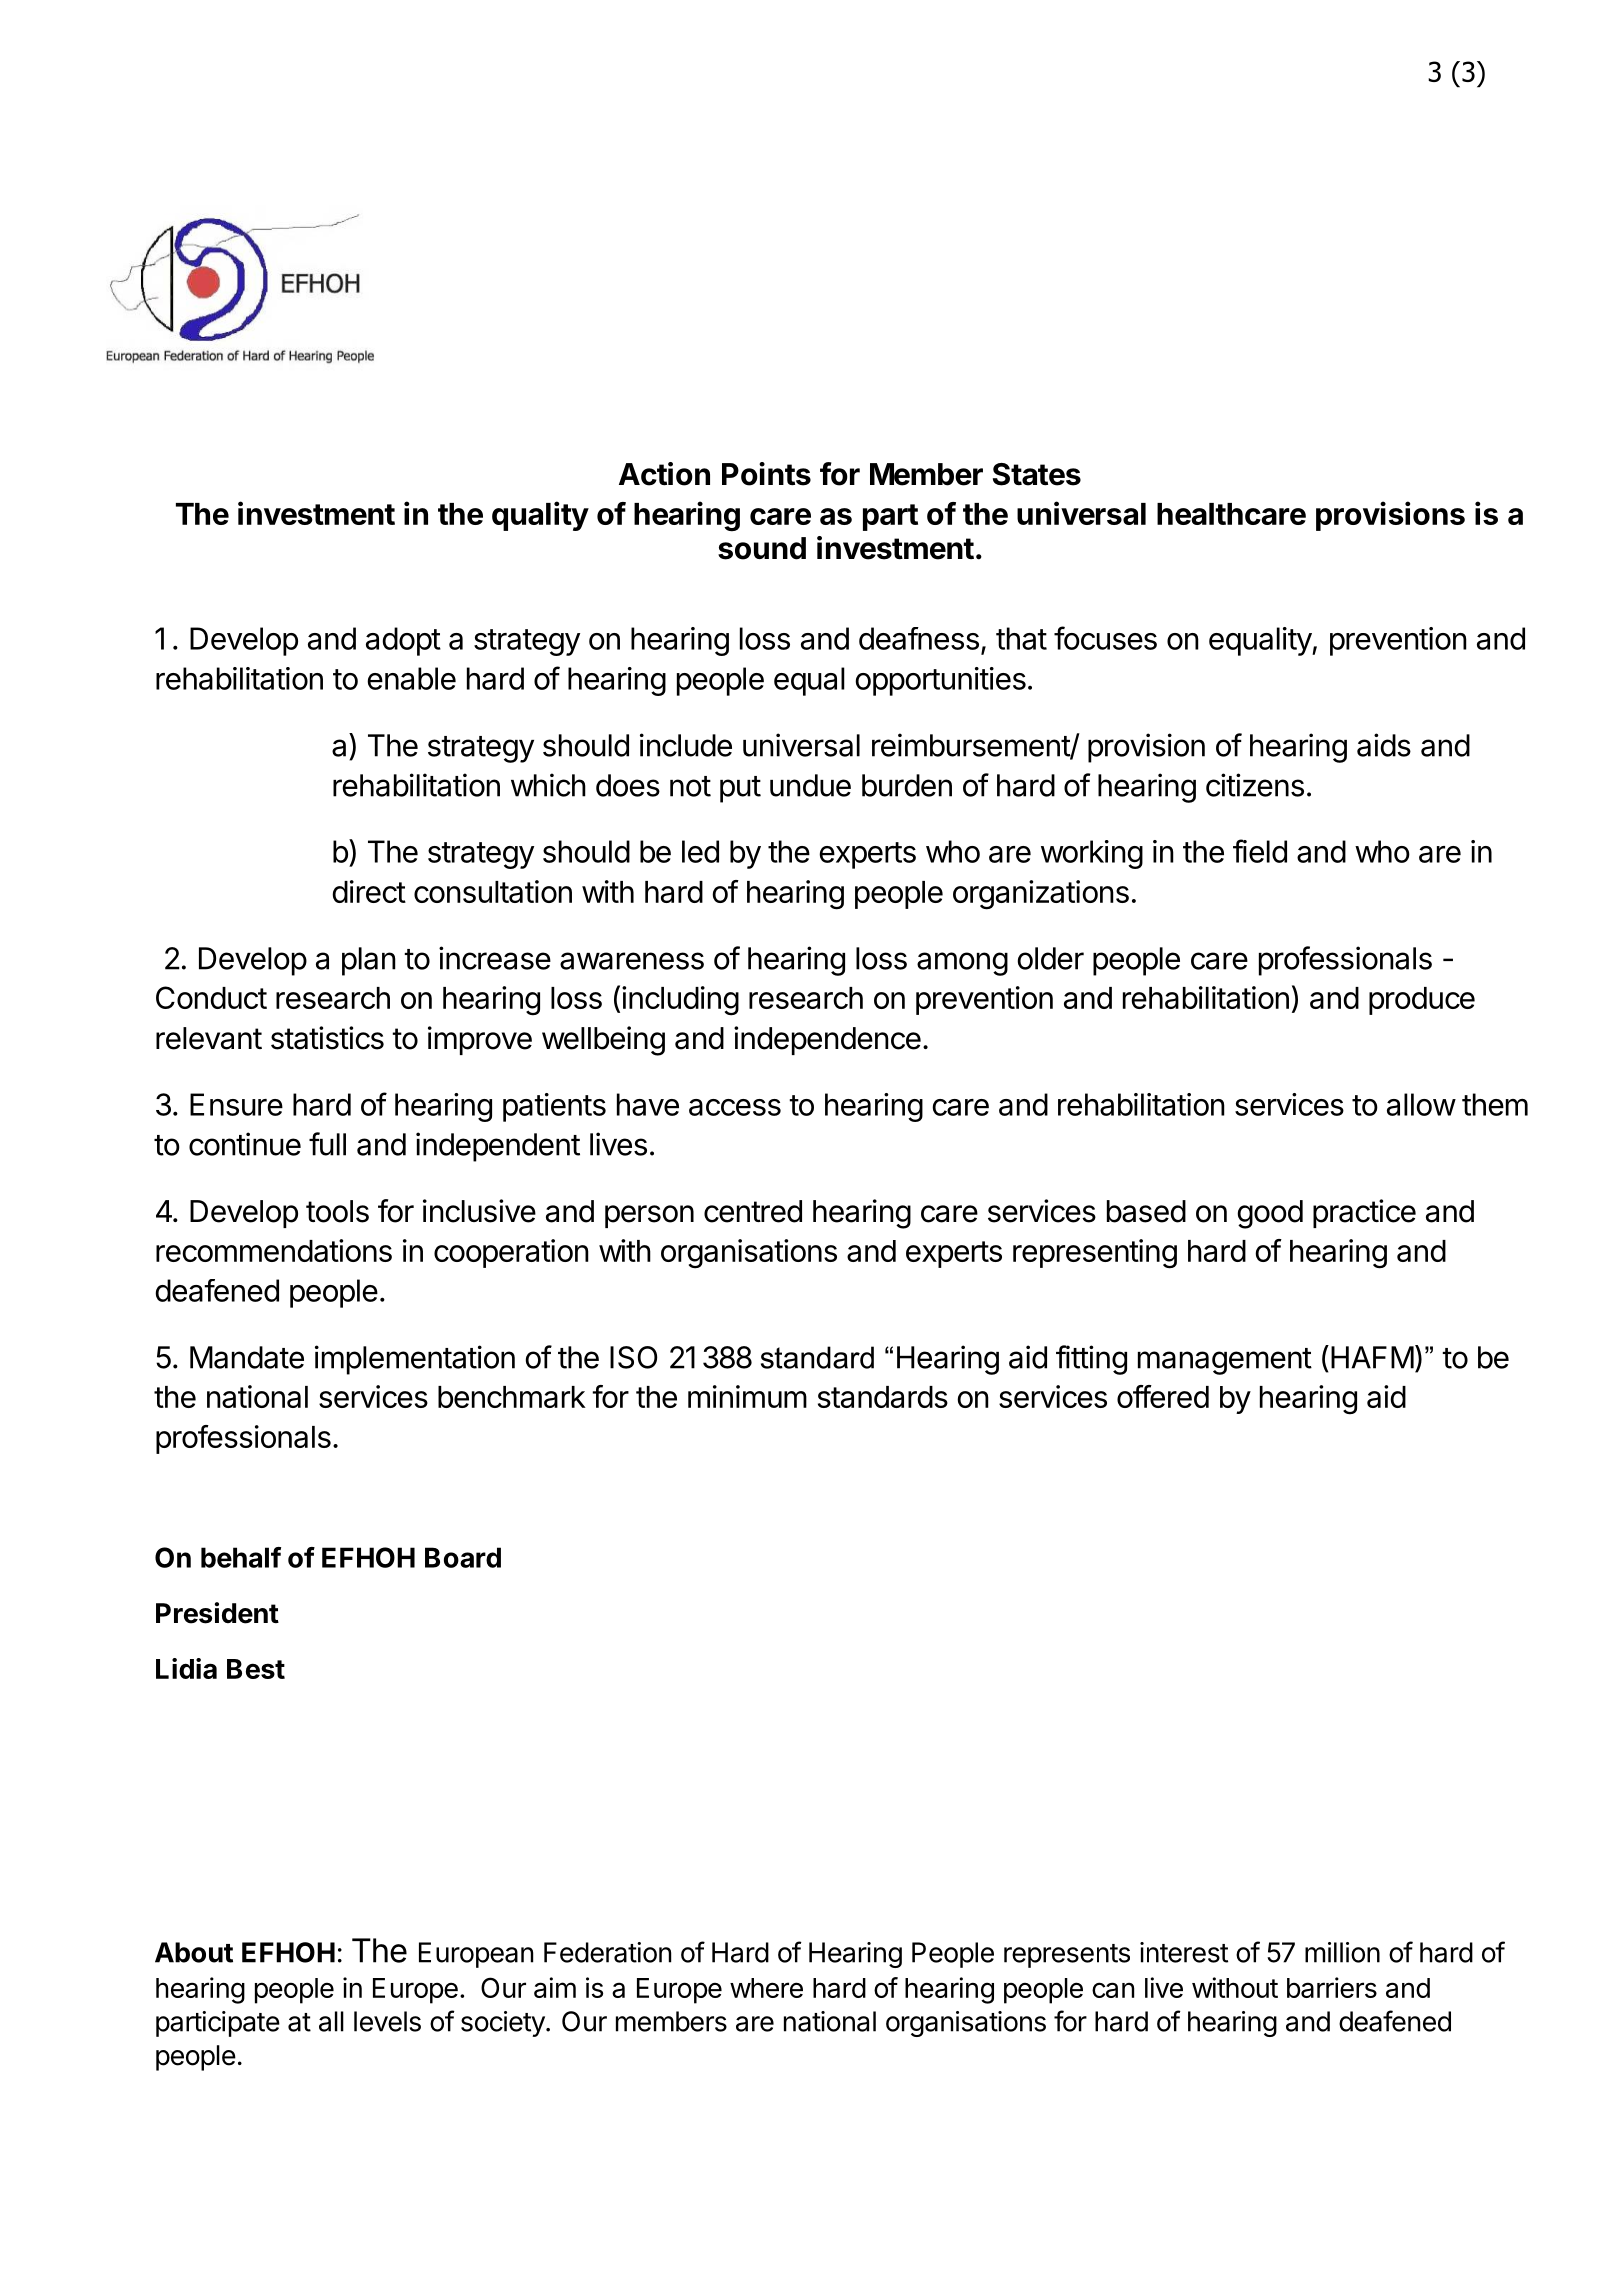 The width and height of the screenshot is (1622, 2295). What do you see at coordinates (753, 1211) in the screenshot?
I see `centred` at bounding box center [753, 1211].
